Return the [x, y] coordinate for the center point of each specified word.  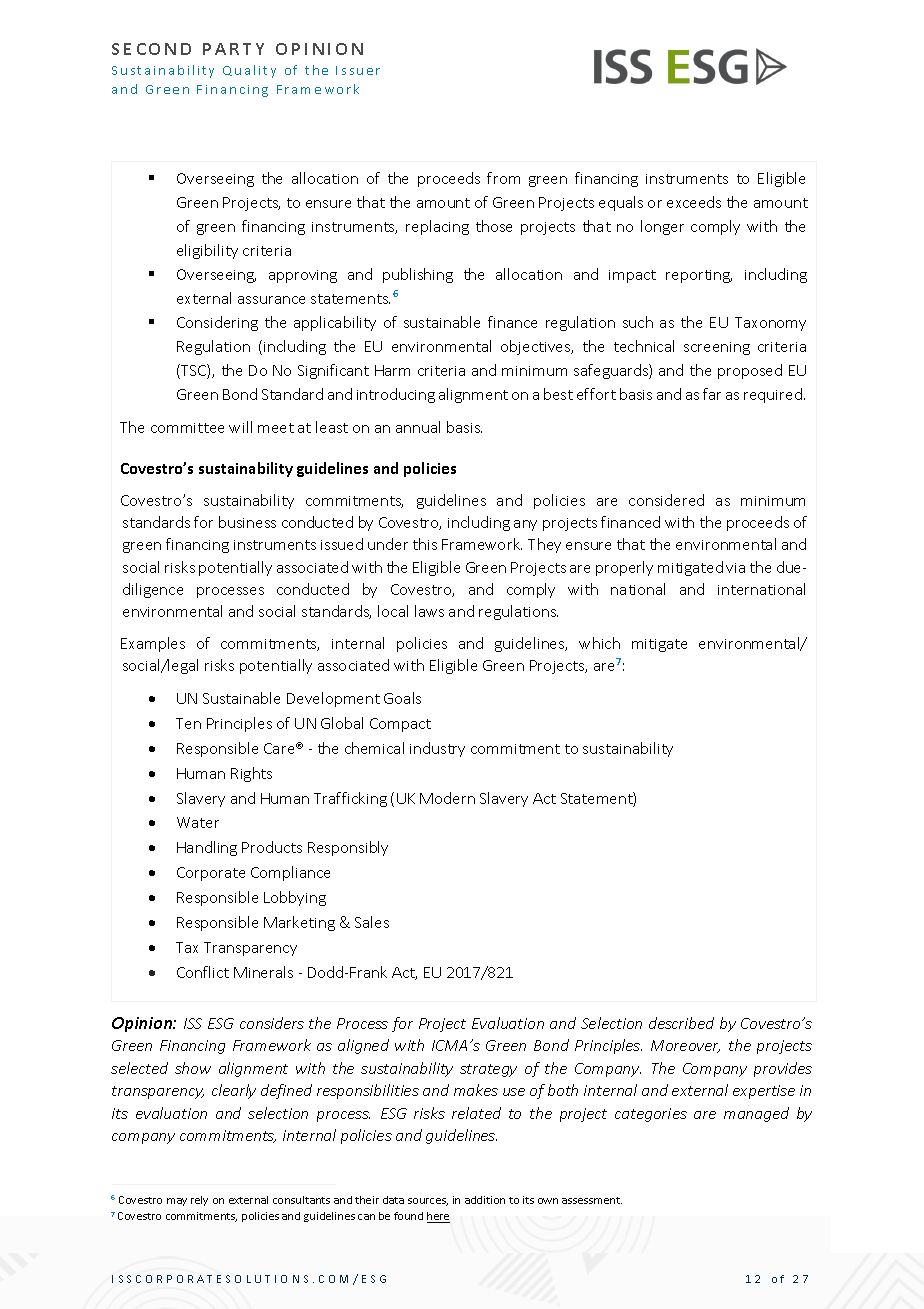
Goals [402, 698]
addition [485, 1200]
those [494, 226]
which [599, 643]
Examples [153, 644]
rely [199, 1201]
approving [303, 276]
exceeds [694, 202]
